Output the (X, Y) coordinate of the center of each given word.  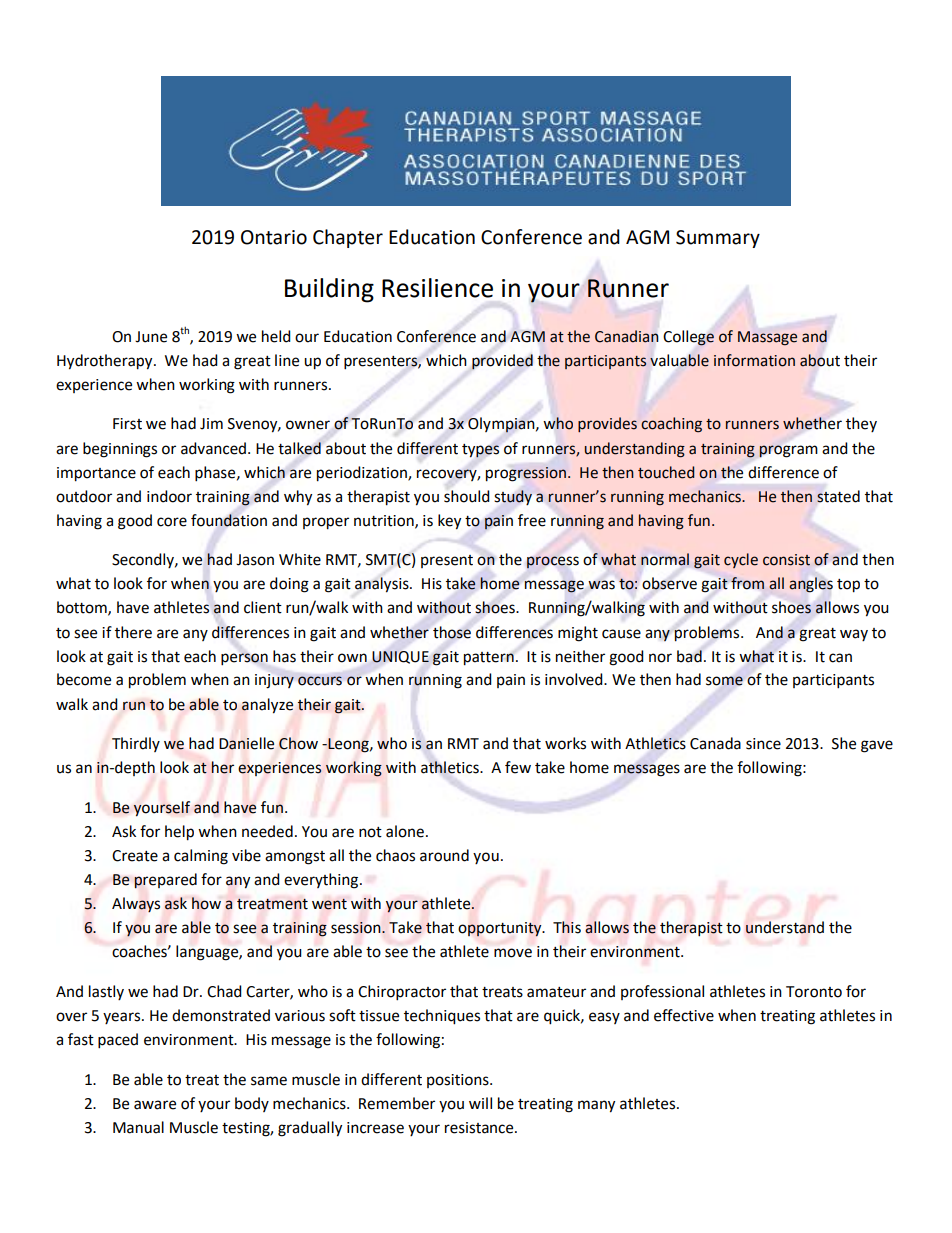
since (763, 744)
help (179, 833)
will (480, 1103)
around (444, 855)
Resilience (437, 288)
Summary (718, 239)
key (449, 522)
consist (786, 560)
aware (155, 1105)
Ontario (274, 237)
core (172, 522)
